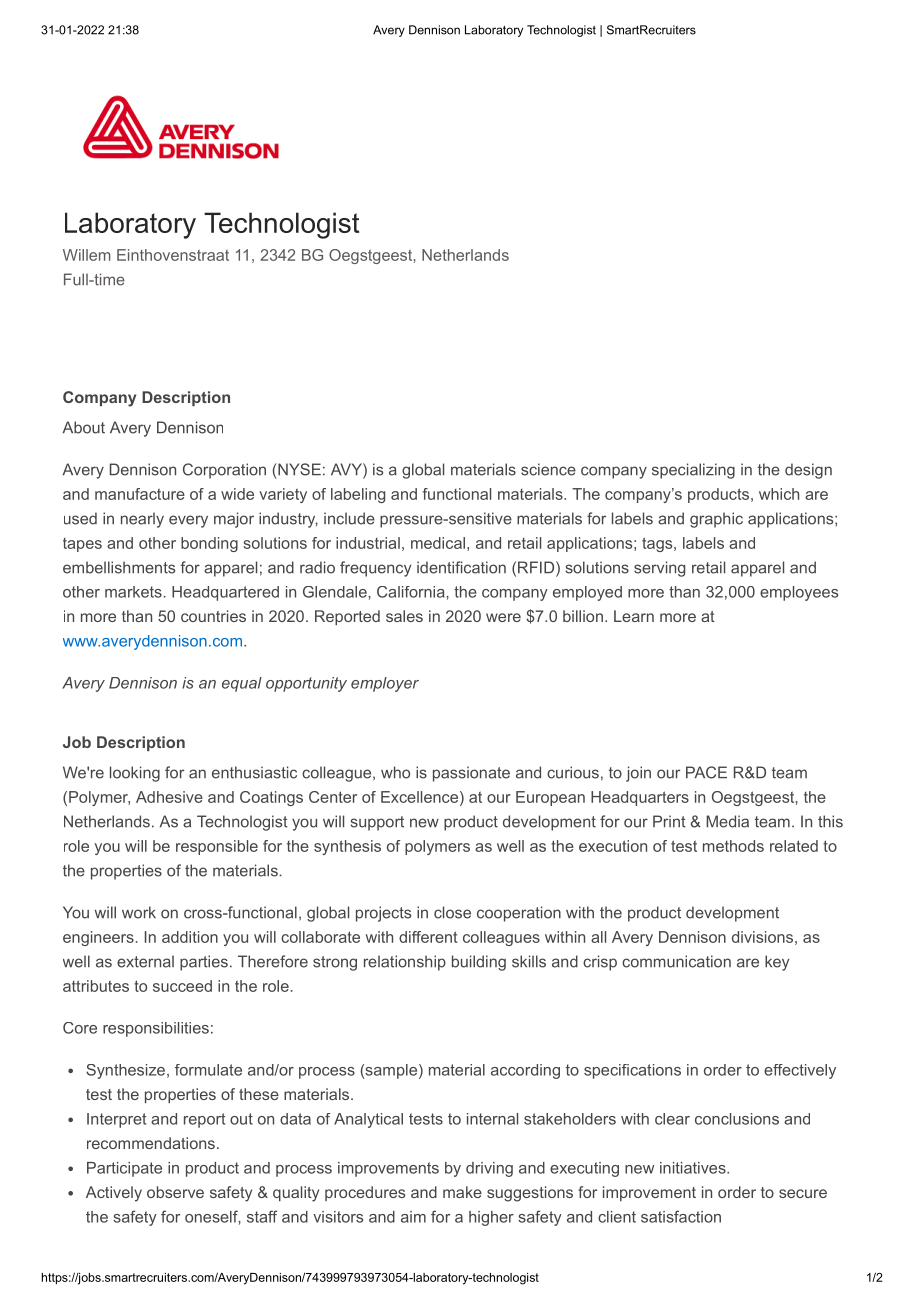  Describe the element at coordinates (419, 797) in the document. I see `Excellence` at that location.
